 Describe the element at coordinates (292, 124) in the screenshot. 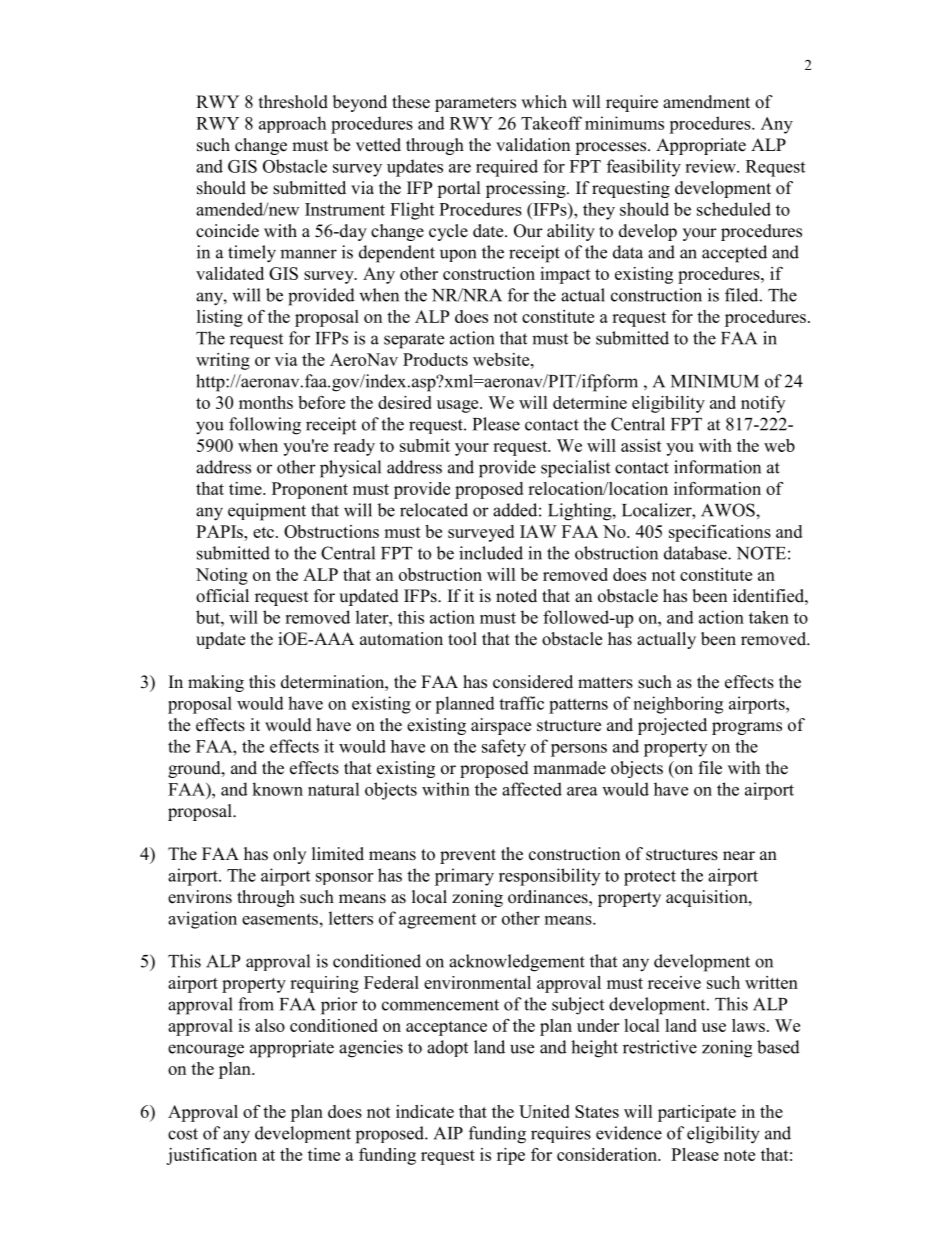

I see `approach` at that location.
